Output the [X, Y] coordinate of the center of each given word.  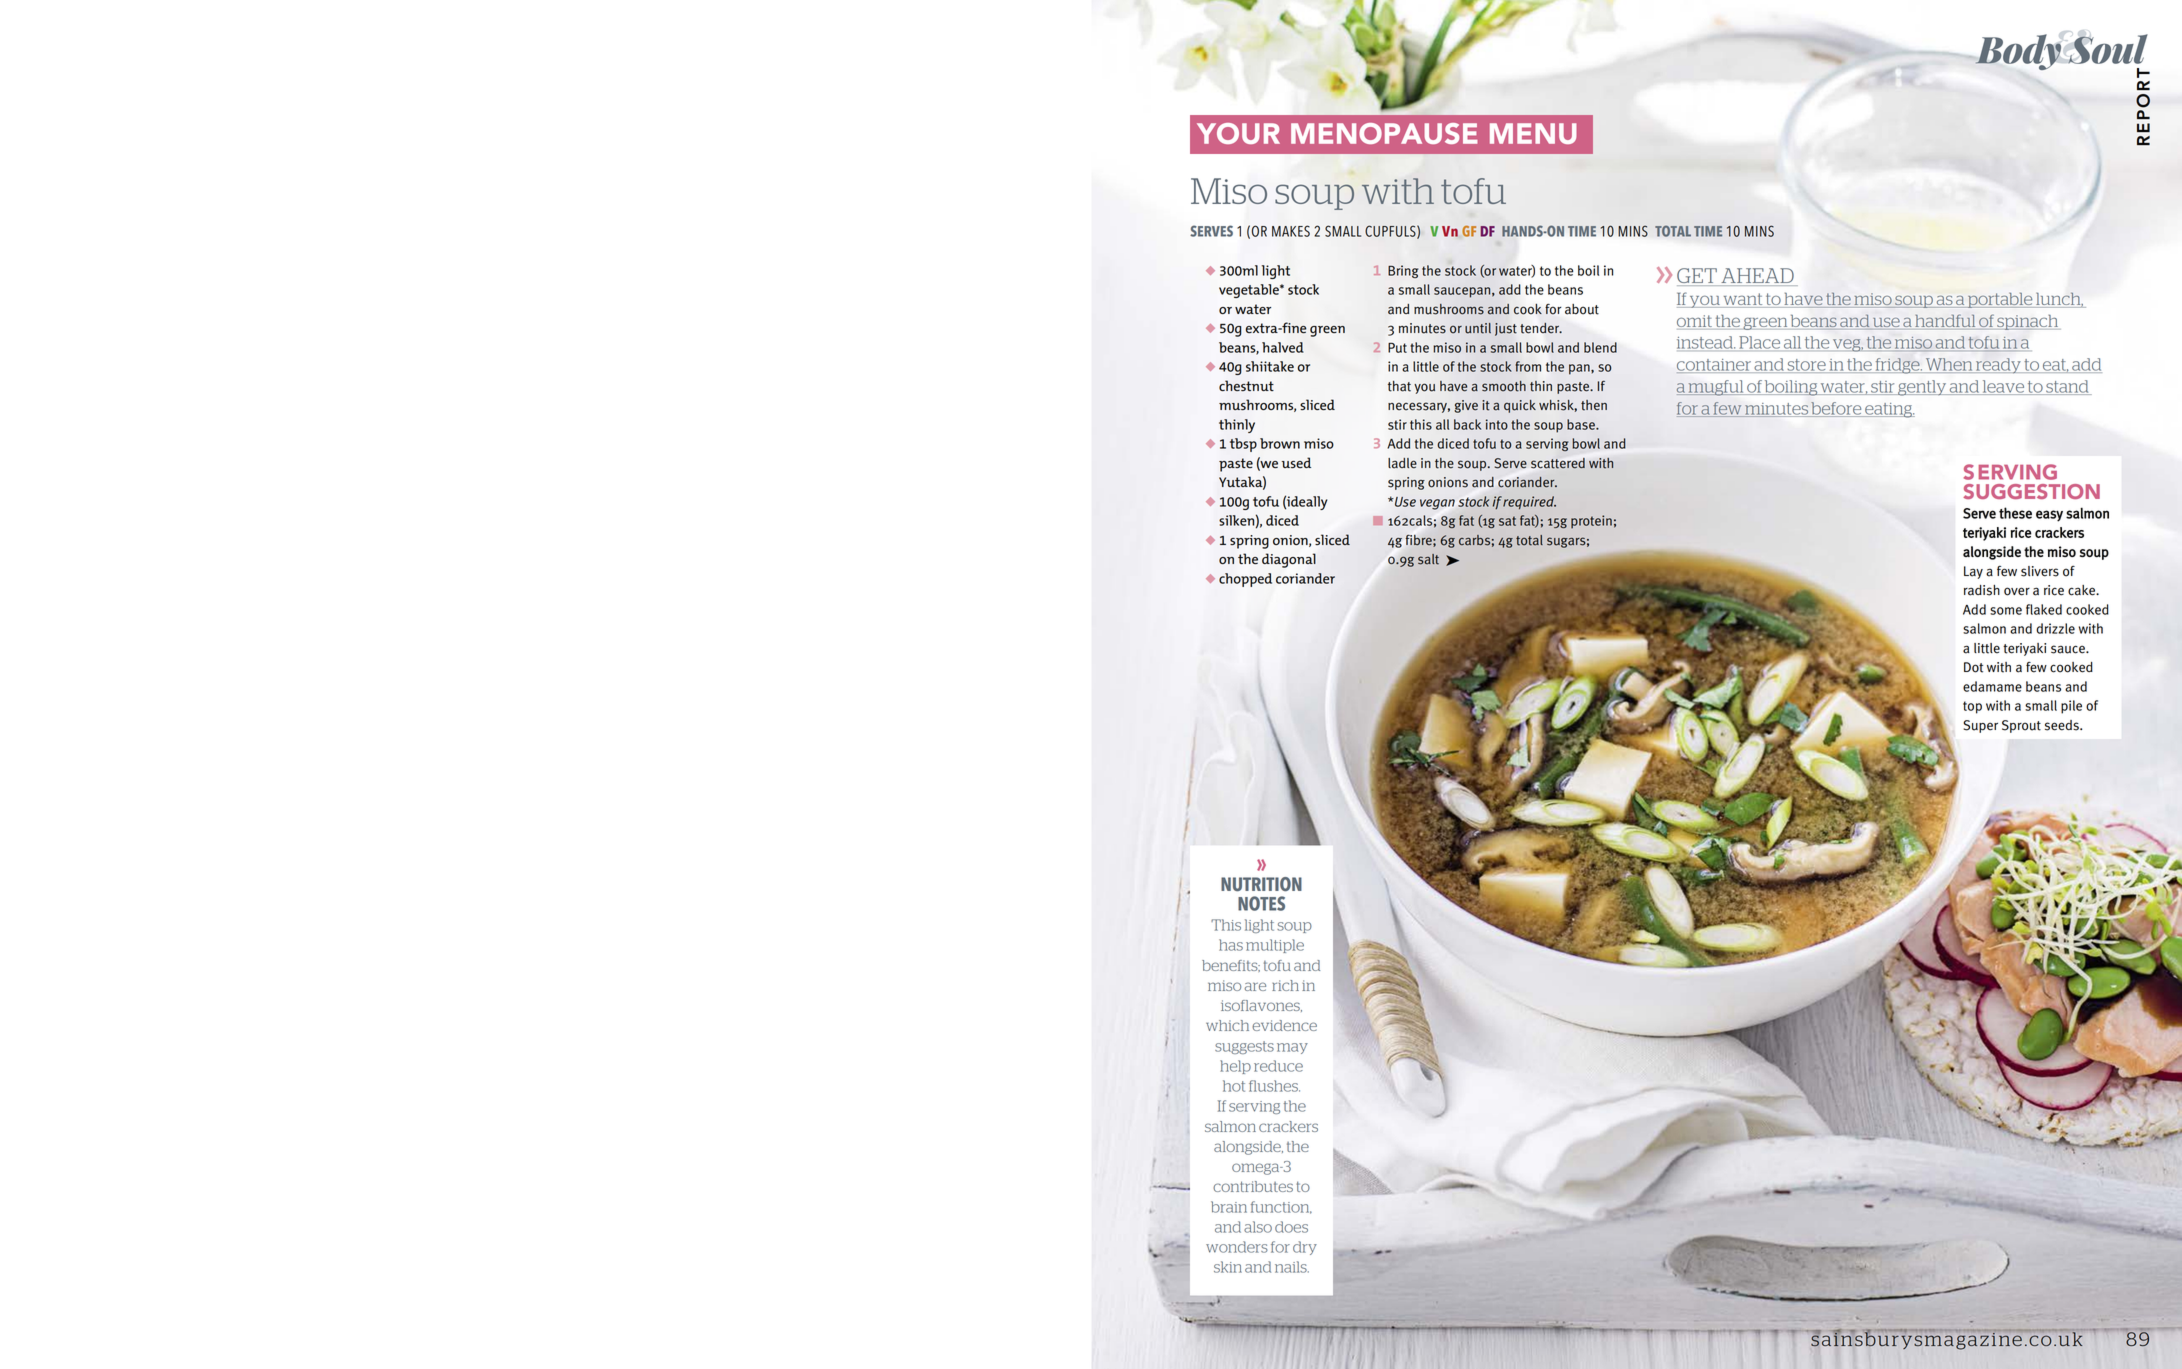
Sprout [2021, 726]
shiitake [1270, 366]
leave [2003, 387]
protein [1591, 522]
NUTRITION [1261, 884]
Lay [1973, 572]
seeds [2063, 725]
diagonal [1289, 560]
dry [1305, 1248]
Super [1980, 726]
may [1292, 1048]
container [1715, 366]
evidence [1284, 1025]
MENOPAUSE [1384, 133]
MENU [1533, 133]
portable [2000, 300]
